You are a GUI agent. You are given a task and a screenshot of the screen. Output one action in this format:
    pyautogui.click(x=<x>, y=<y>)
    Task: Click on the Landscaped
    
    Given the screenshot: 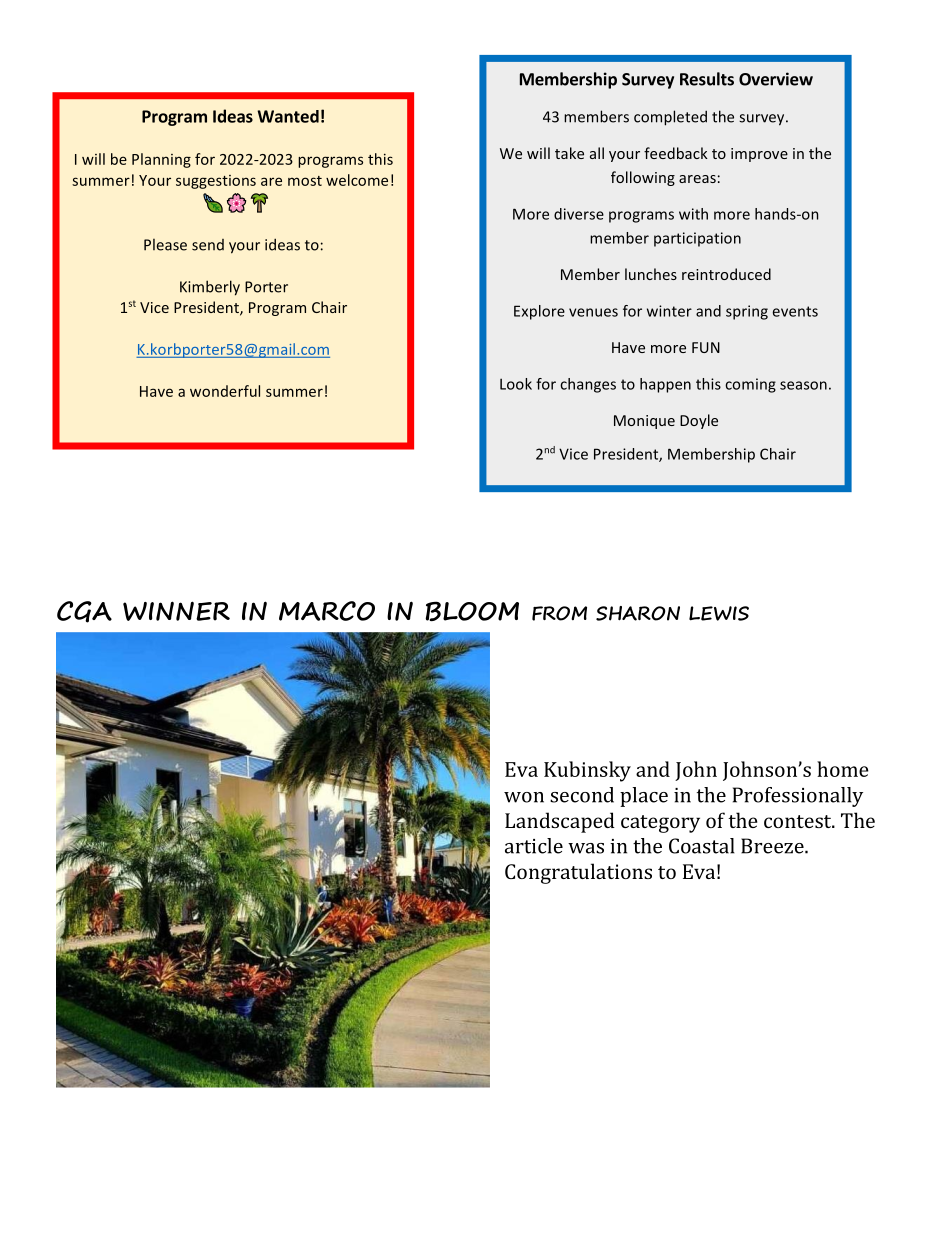 What is the action you would take?
    pyautogui.click(x=560, y=822)
